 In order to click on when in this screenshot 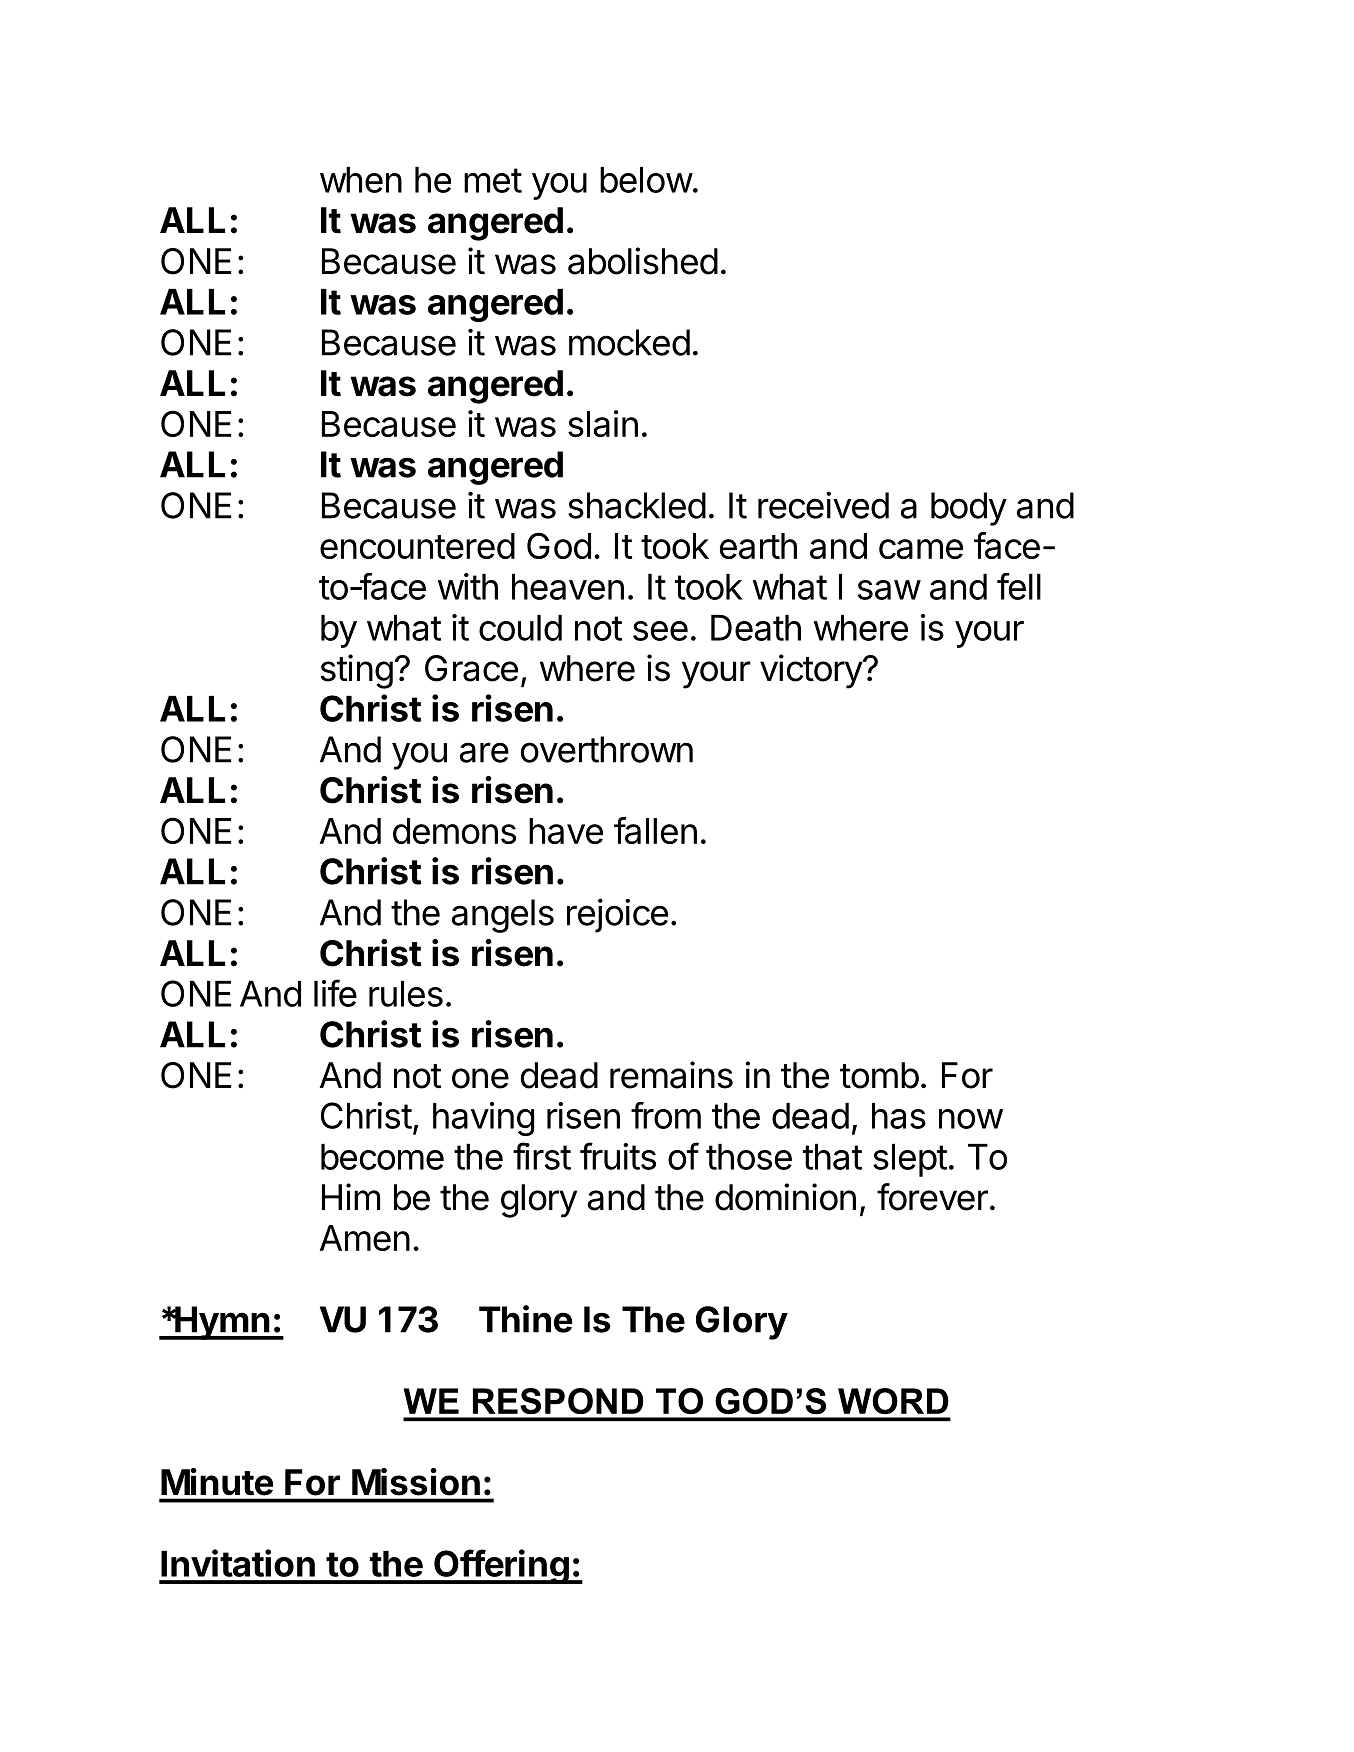, I will do `click(361, 180)`.
